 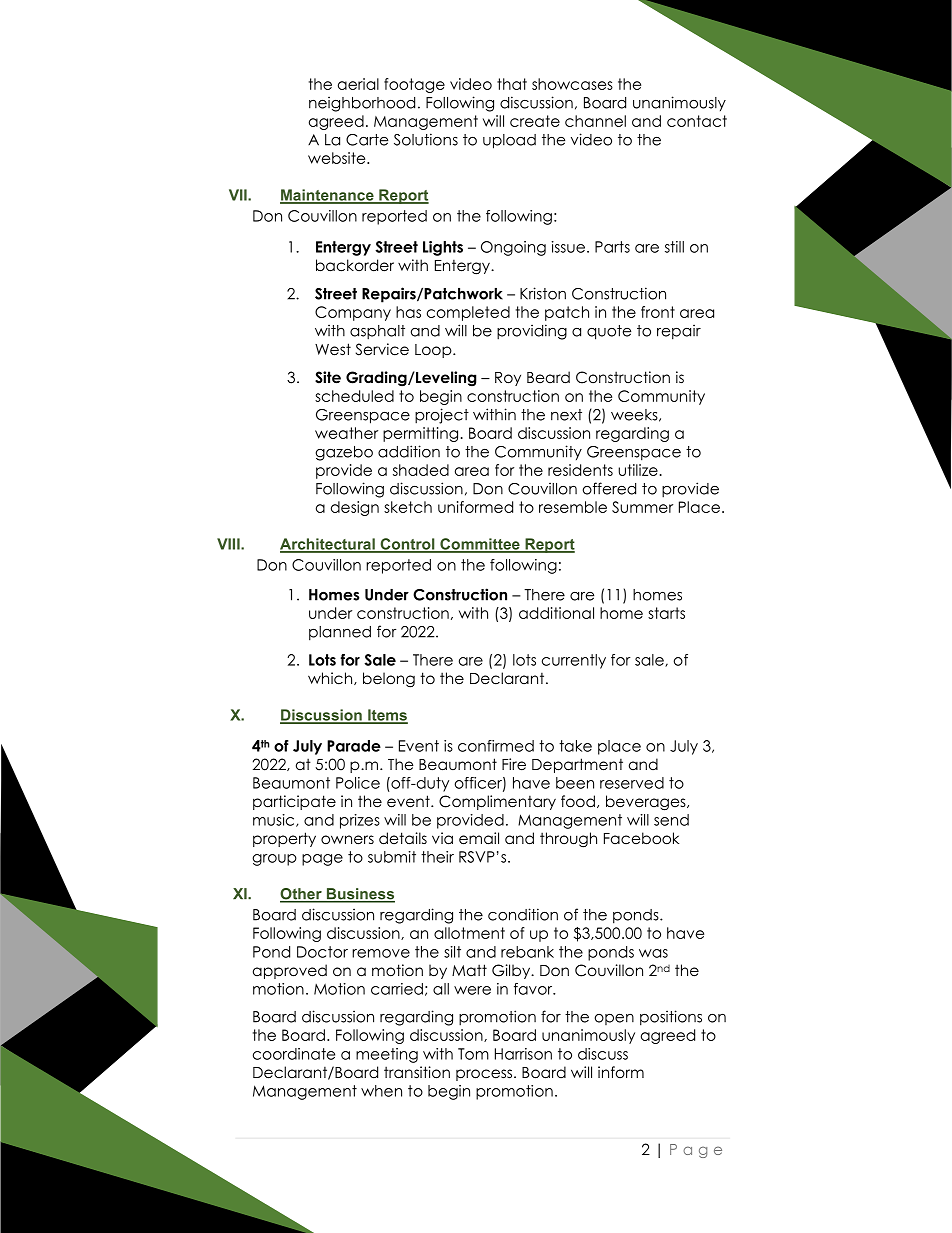 I want to click on Architectural, so click(x=328, y=545).
